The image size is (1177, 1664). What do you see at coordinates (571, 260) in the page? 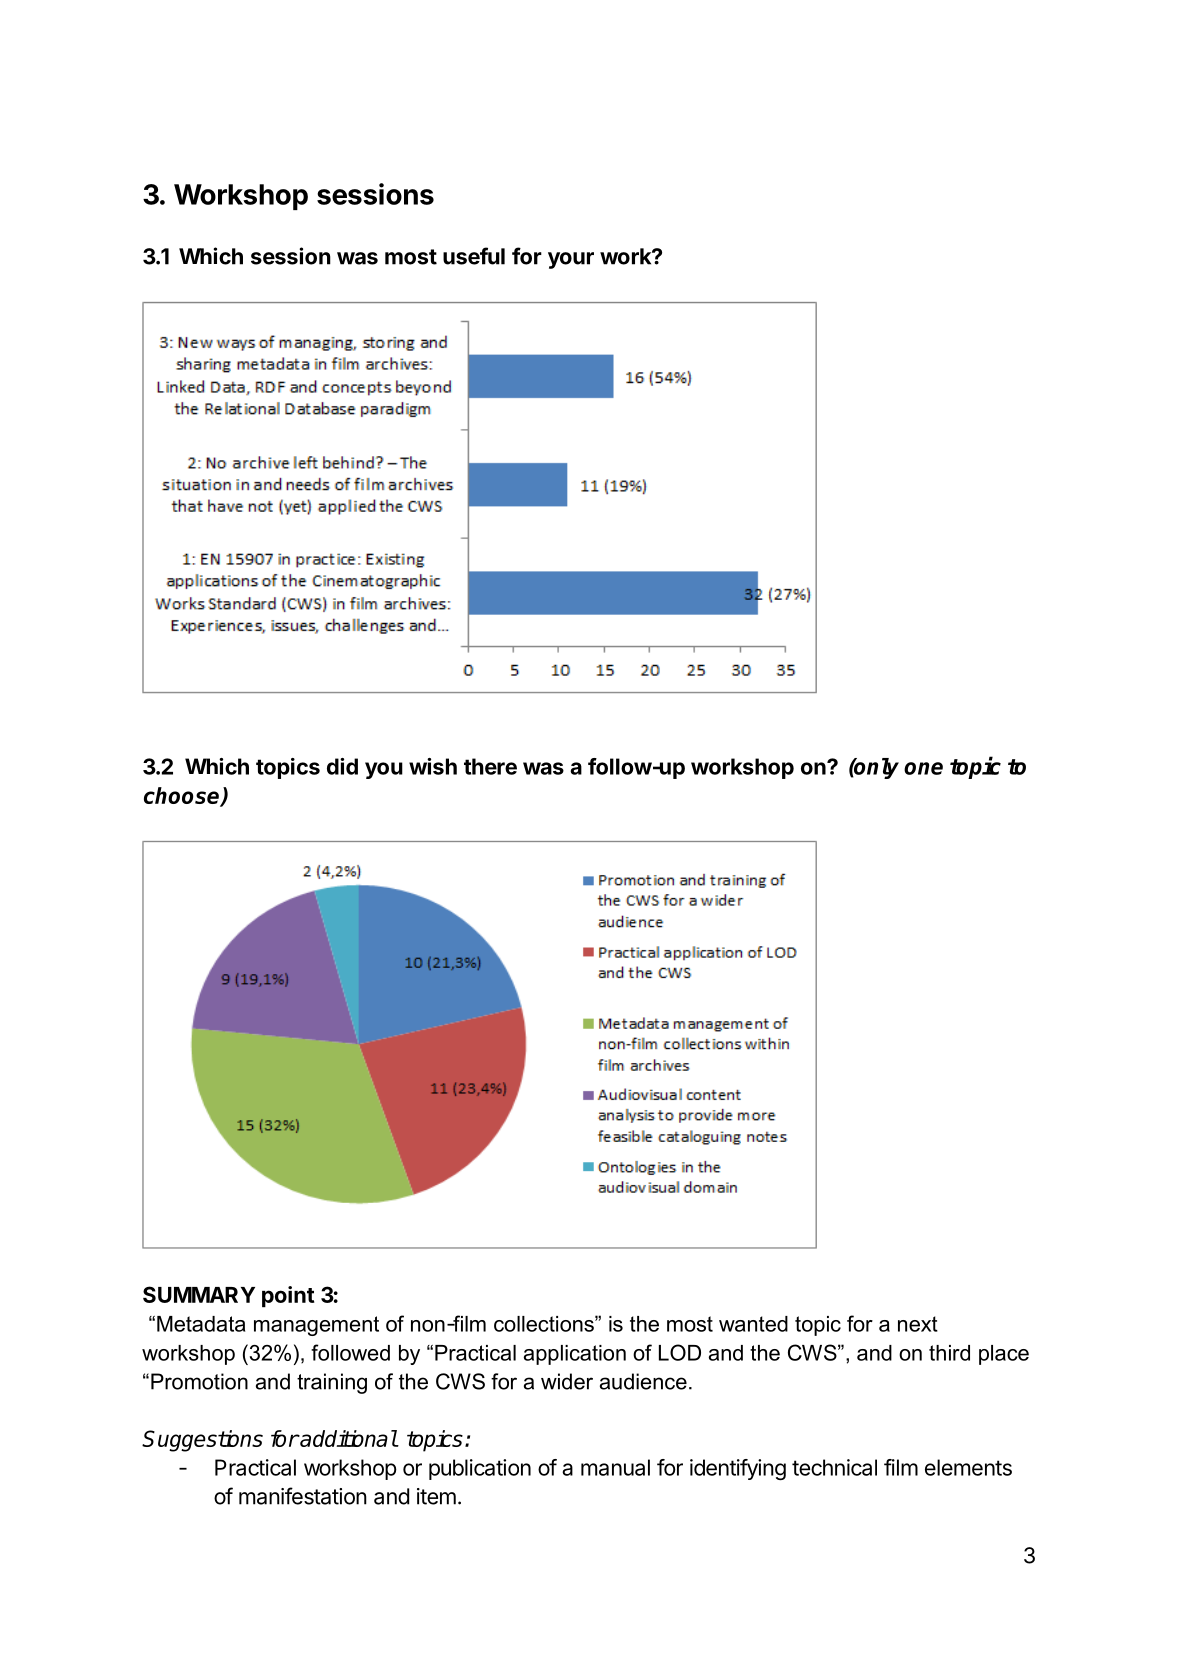
I see `your` at bounding box center [571, 260].
